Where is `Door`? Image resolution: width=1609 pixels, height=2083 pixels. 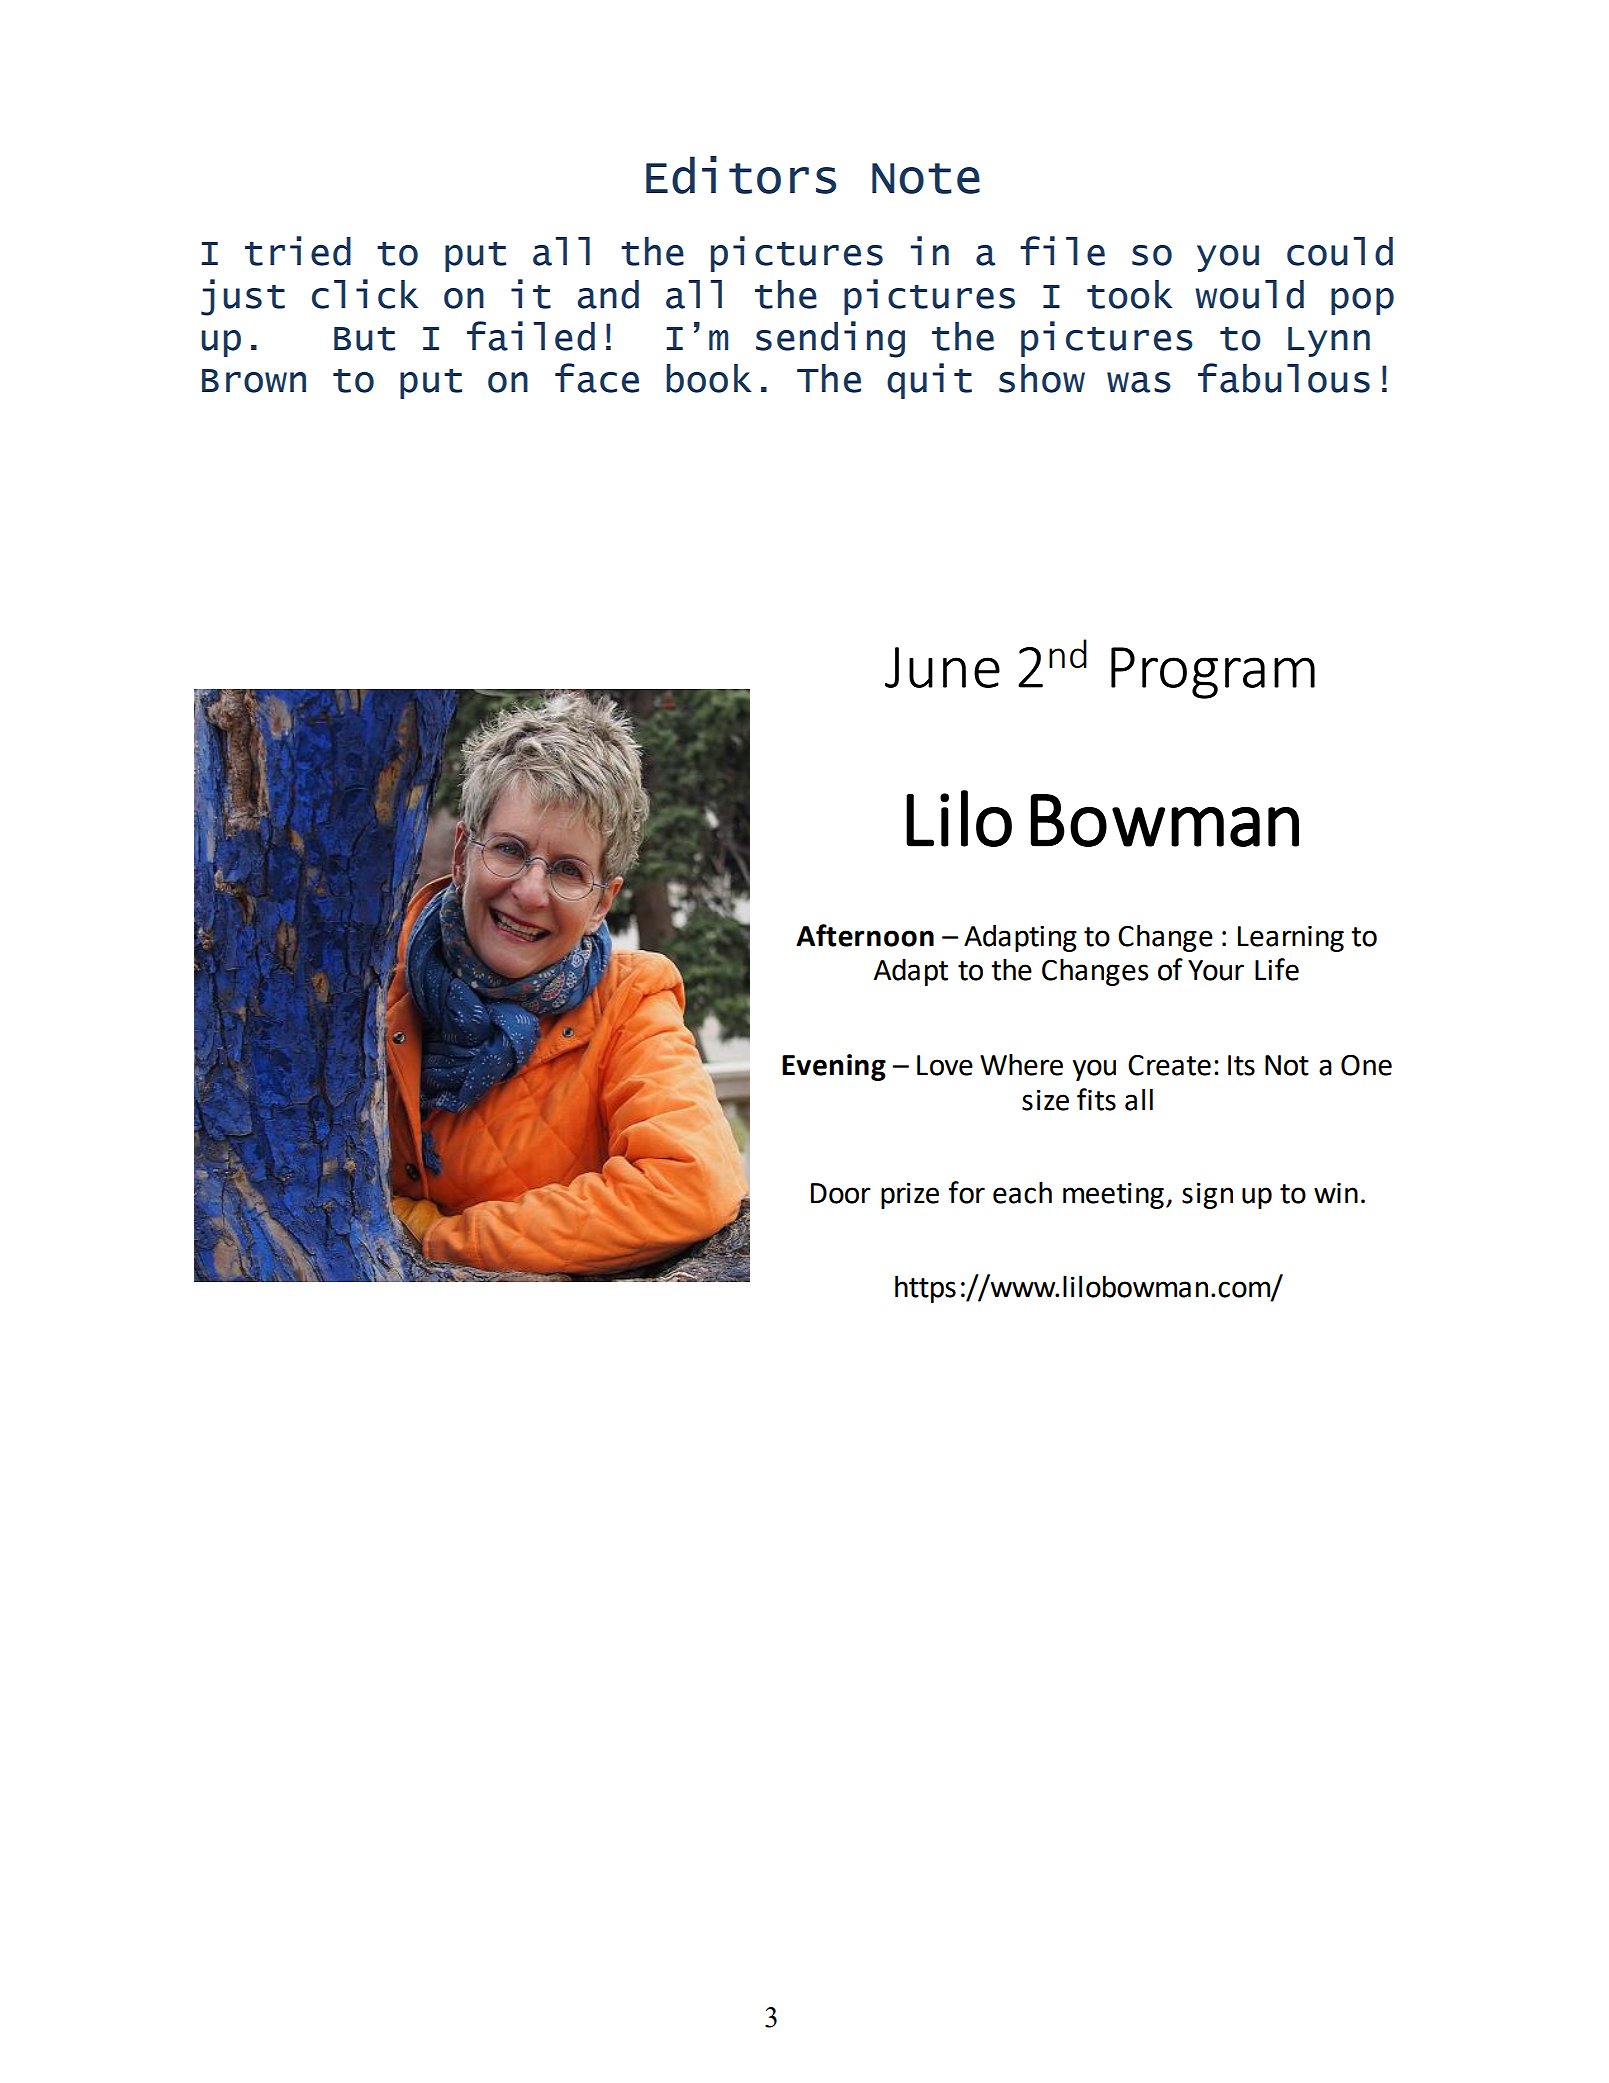
Door is located at coordinates (841, 1193).
